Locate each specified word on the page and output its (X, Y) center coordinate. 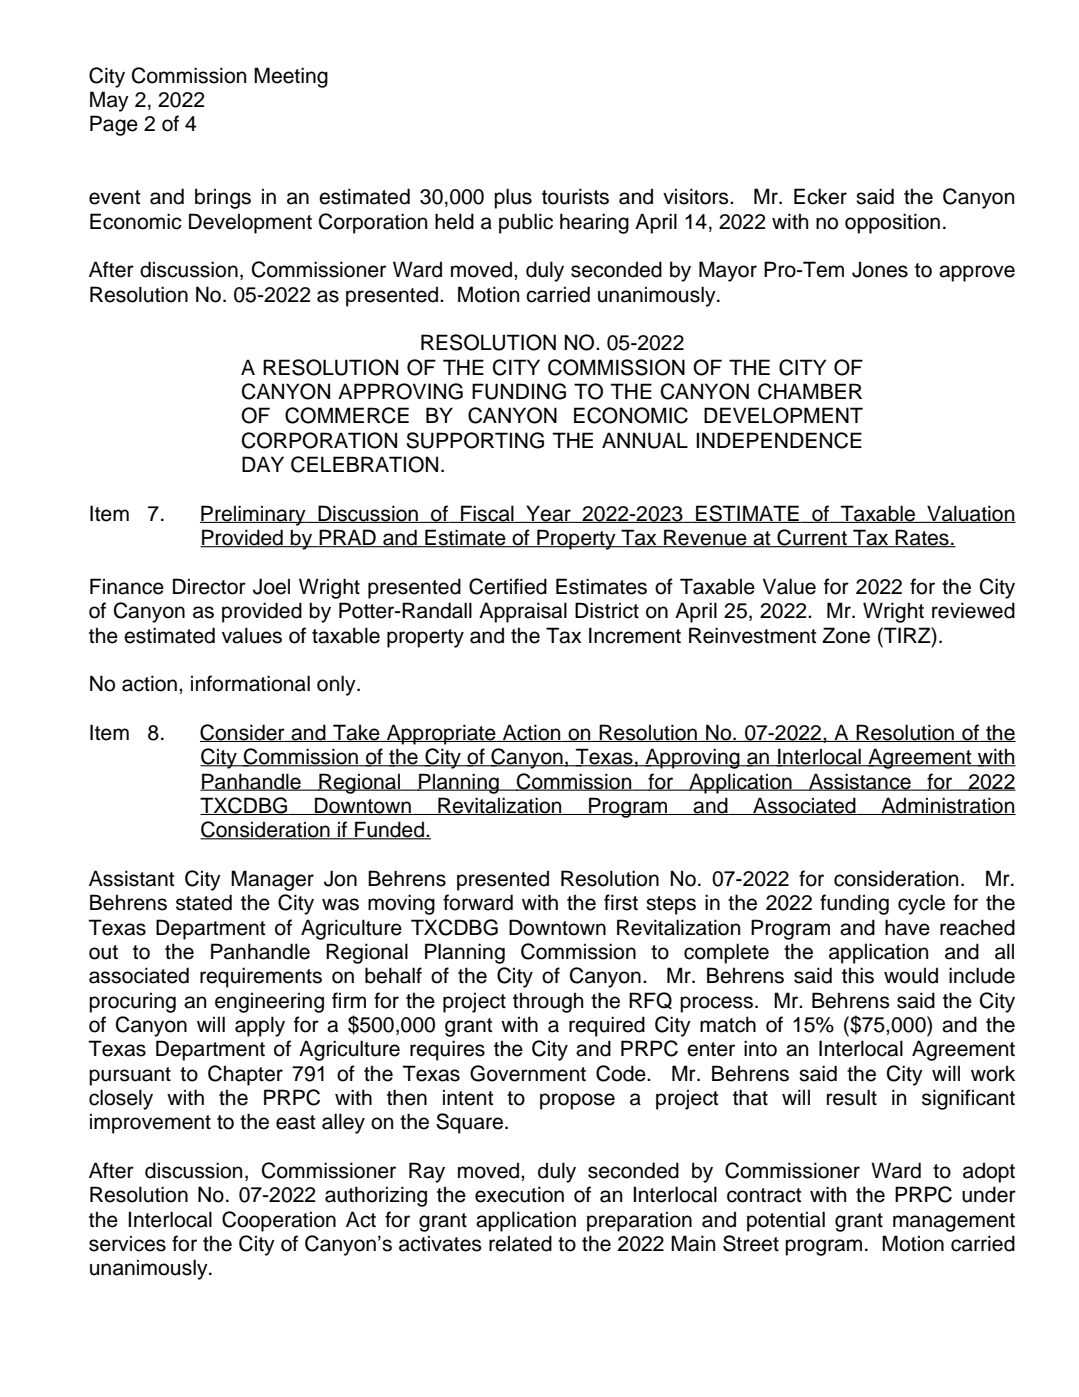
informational (250, 683)
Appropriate (441, 734)
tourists (575, 196)
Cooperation (279, 1221)
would (911, 975)
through (548, 1002)
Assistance (860, 782)
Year (548, 514)
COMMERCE (347, 415)
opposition (892, 223)
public (526, 223)
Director (209, 586)
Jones (880, 269)
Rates (922, 538)
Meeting (291, 77)
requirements (261, 977)
